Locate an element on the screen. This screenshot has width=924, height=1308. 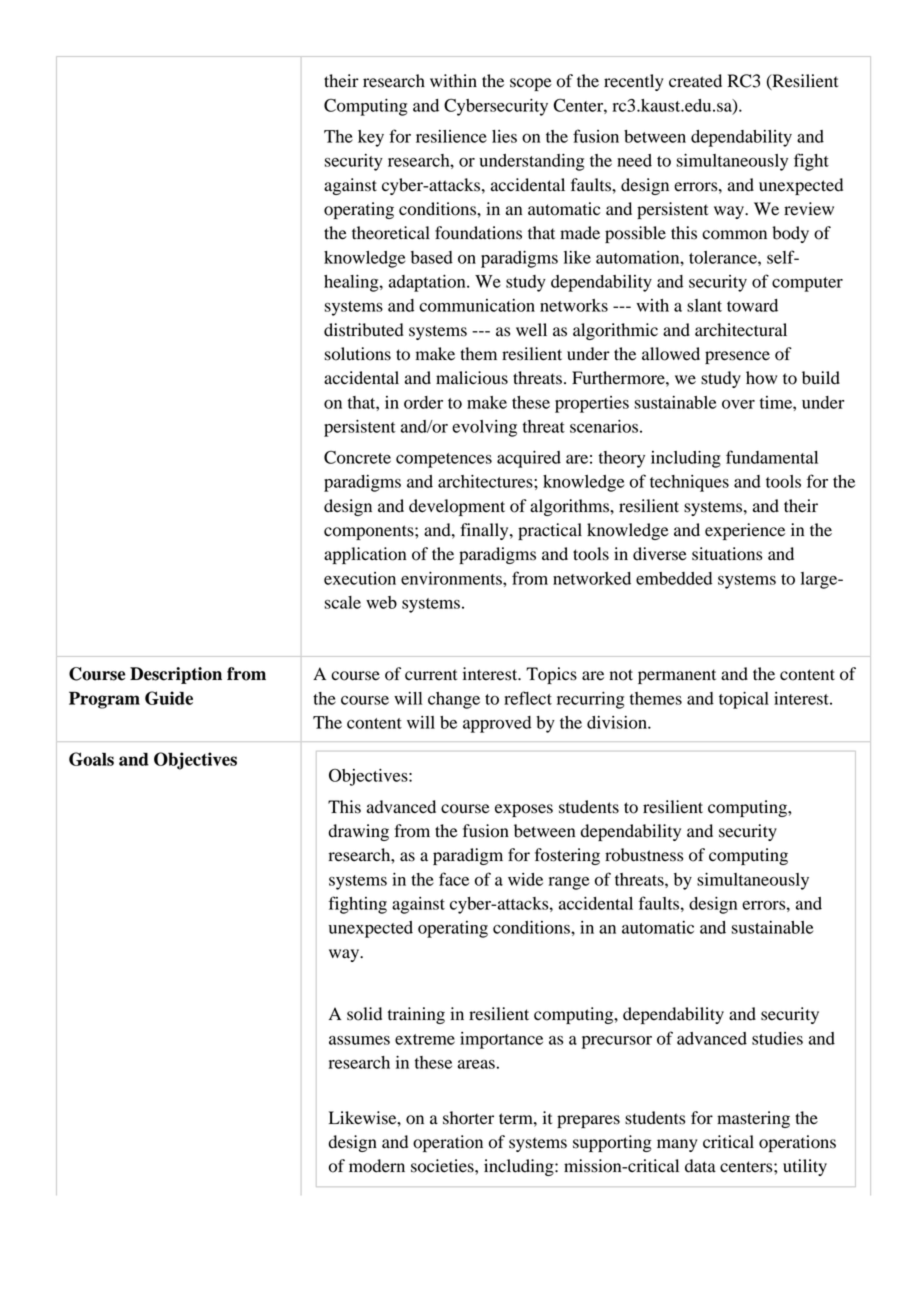
resilience is located at coordinates (451, 136).
